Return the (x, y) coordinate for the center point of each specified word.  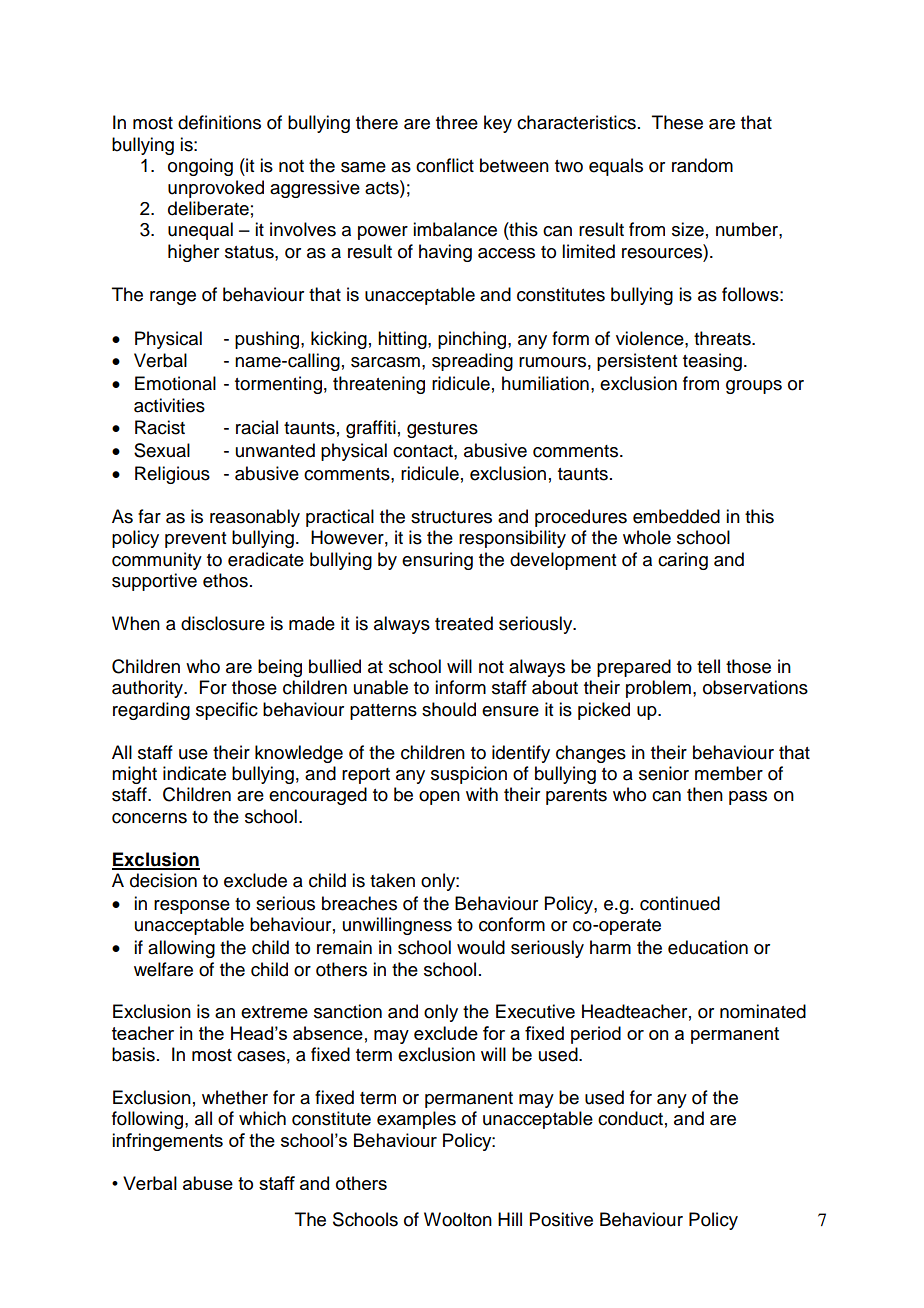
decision (163, 880)
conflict (445, 165)
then (705, 794)
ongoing (200, 167)
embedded (676, 516)
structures (451, 517)
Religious (172, 475)
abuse (208, 1183)
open (439, 798)
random (702, 165)
